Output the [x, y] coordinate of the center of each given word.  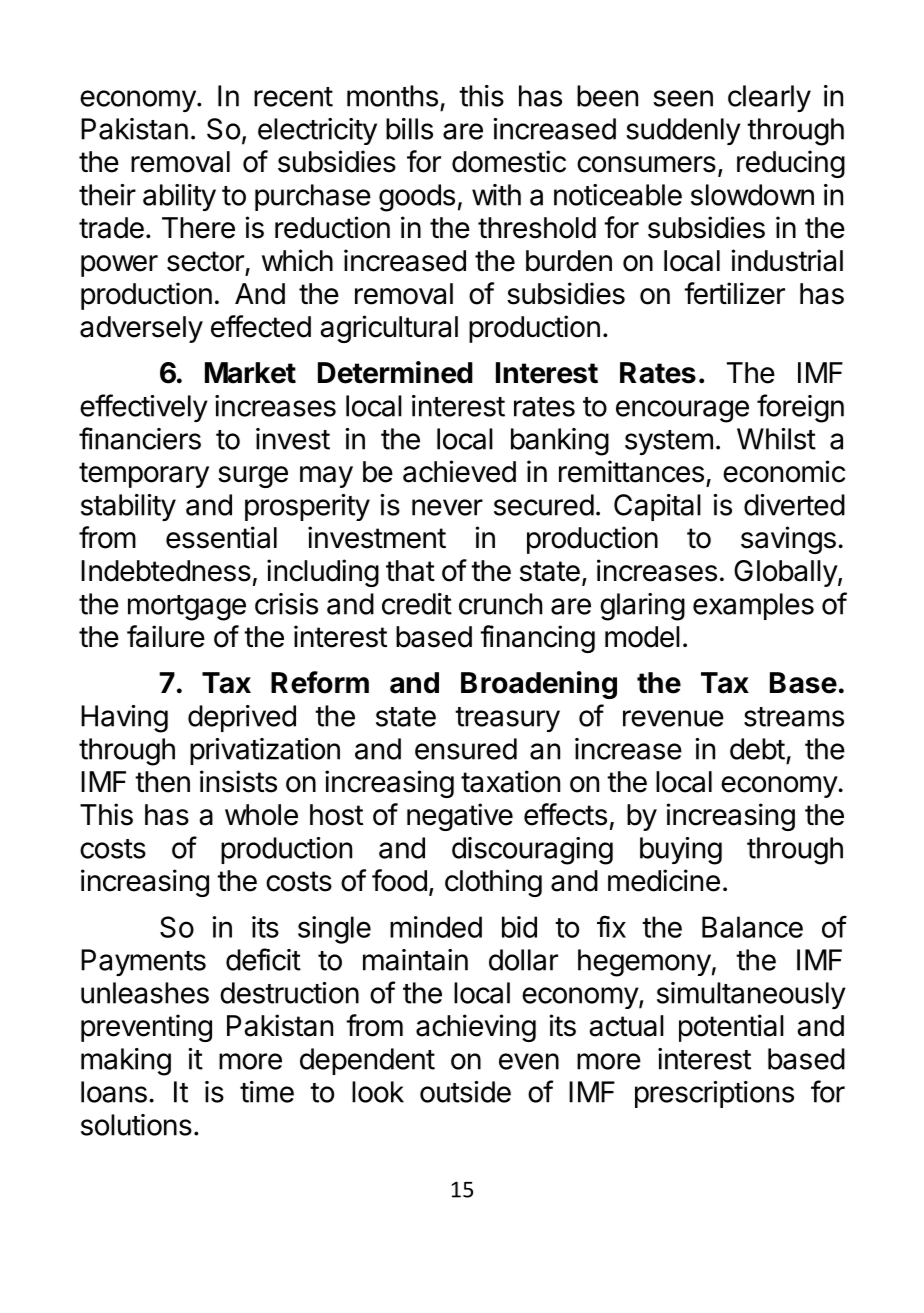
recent [293, 97]
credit [417, 604]
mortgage [187, 608]
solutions [136, 1125]
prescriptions [714, 1094]
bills [409, 129]
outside [465, 1092]
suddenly [683, 131]
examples [753, 606]
